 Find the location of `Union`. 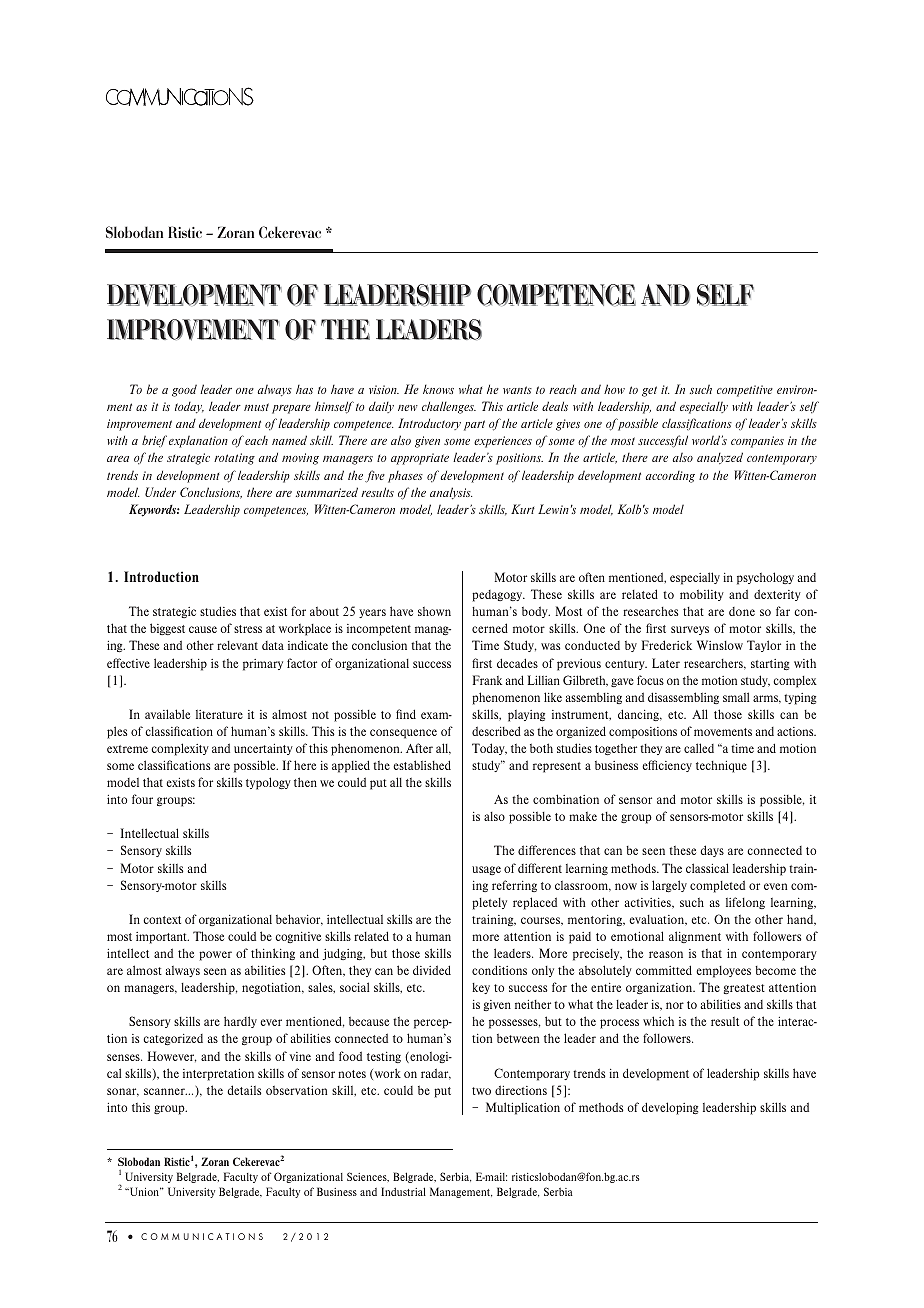

Union is located at coordinates (144, 1191).
